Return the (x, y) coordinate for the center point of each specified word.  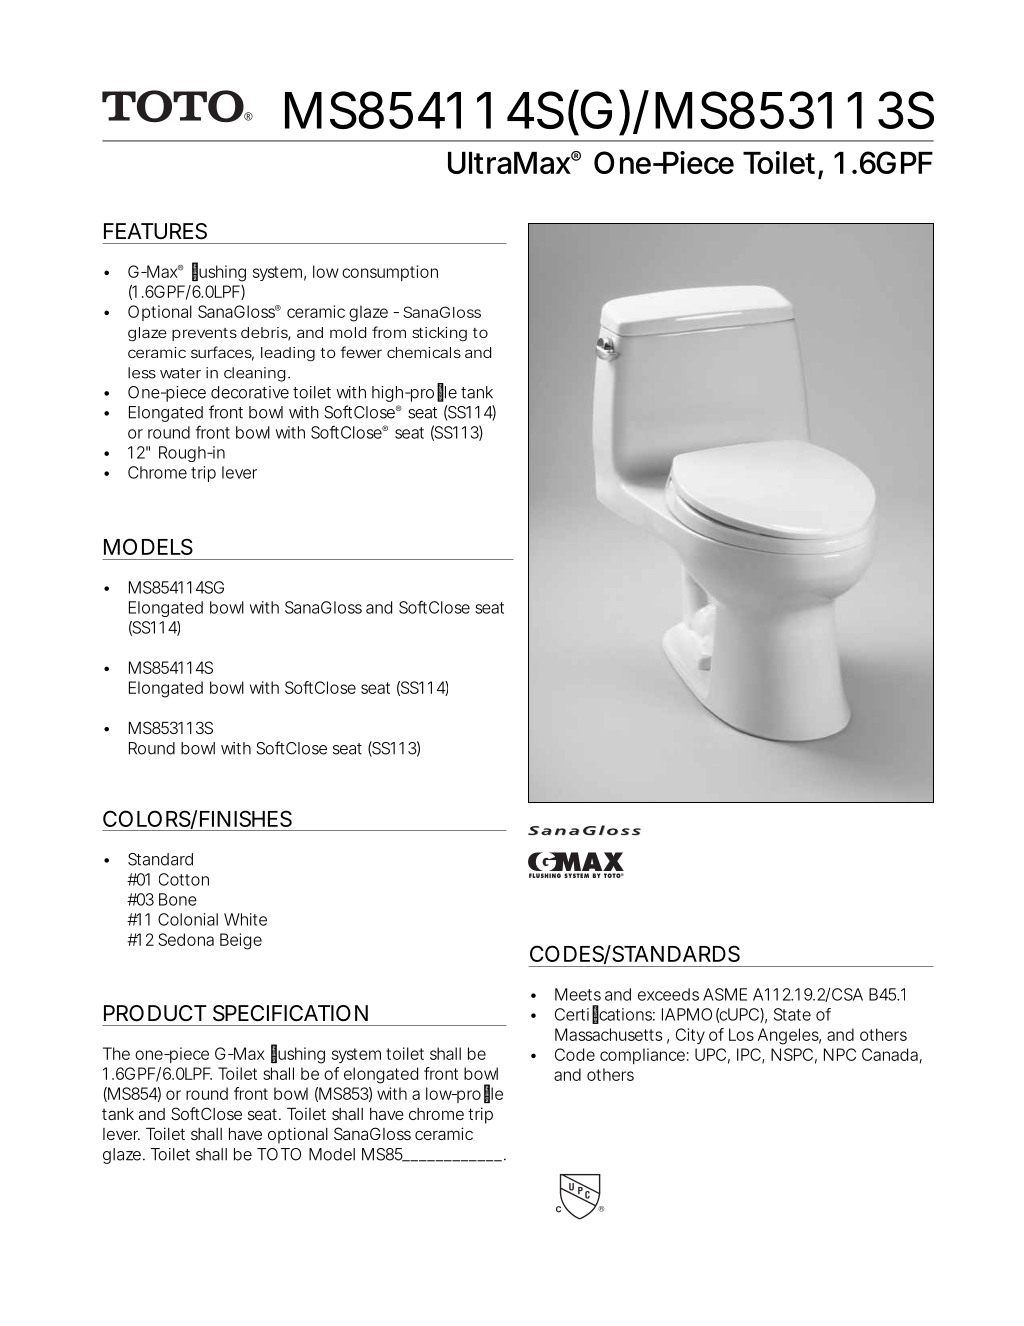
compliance (642, 1056)
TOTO (279, 1154)
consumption (390, 273)
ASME (725, 994)
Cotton (184, 879)
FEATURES (155, 231)
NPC (840, 1054)
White (245, 919)
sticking (439, 334)
